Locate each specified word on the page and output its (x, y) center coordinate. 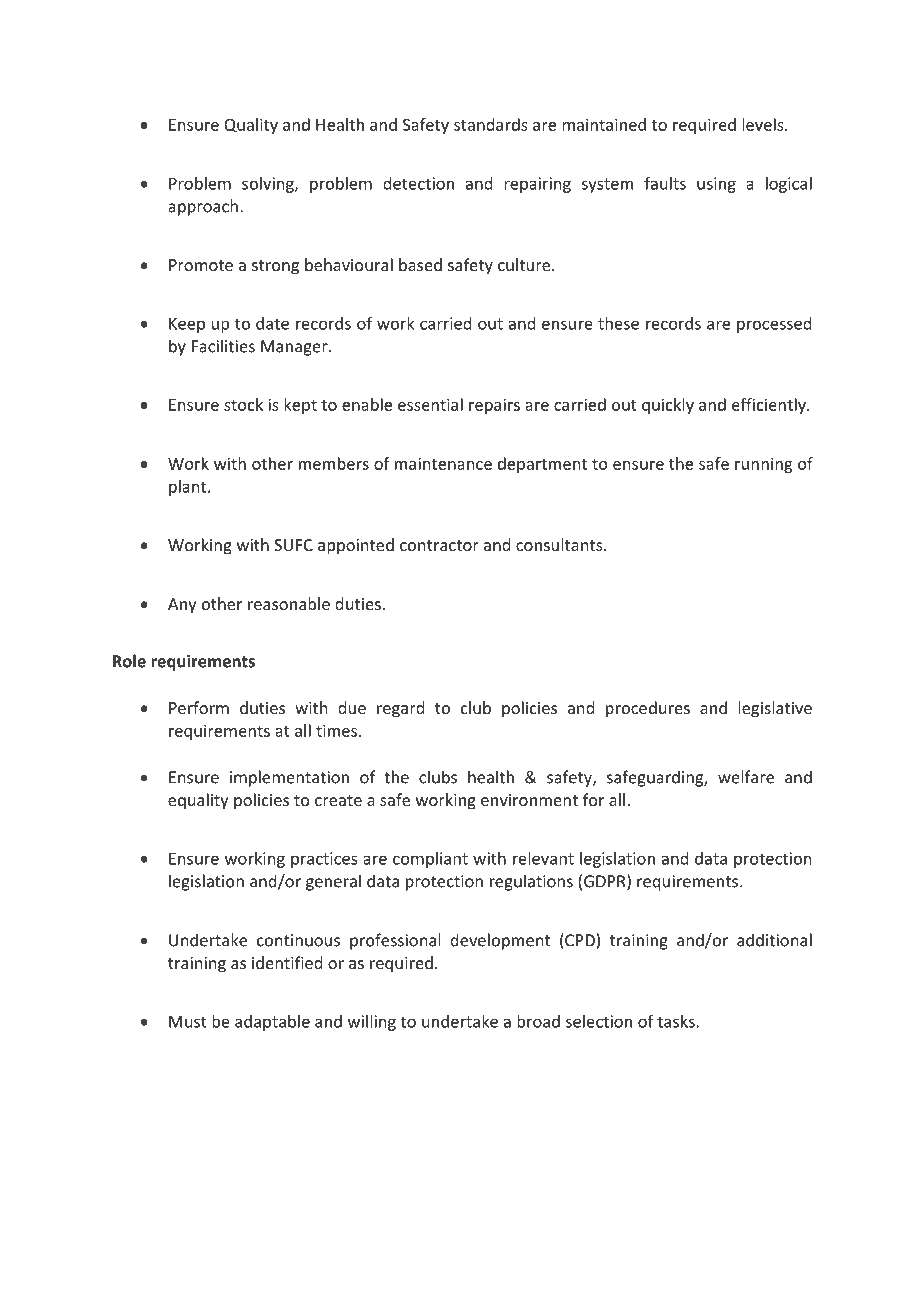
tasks (676, 1021)
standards (491, 124)
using (716, 185)
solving (269, 185)
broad (538, 1021)
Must (188, 1021)
